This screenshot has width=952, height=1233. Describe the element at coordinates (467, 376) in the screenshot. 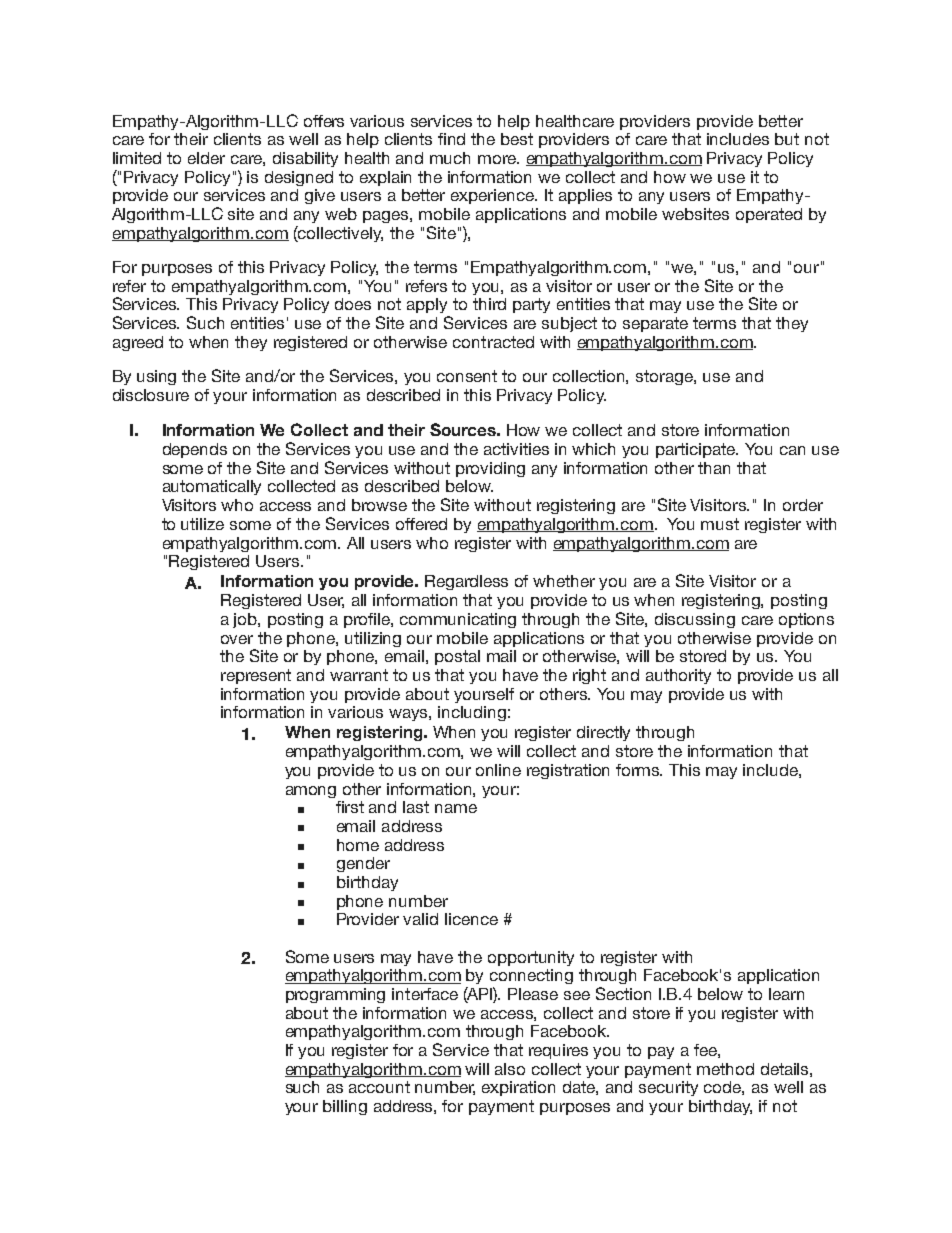

I see `consent` at that location.
